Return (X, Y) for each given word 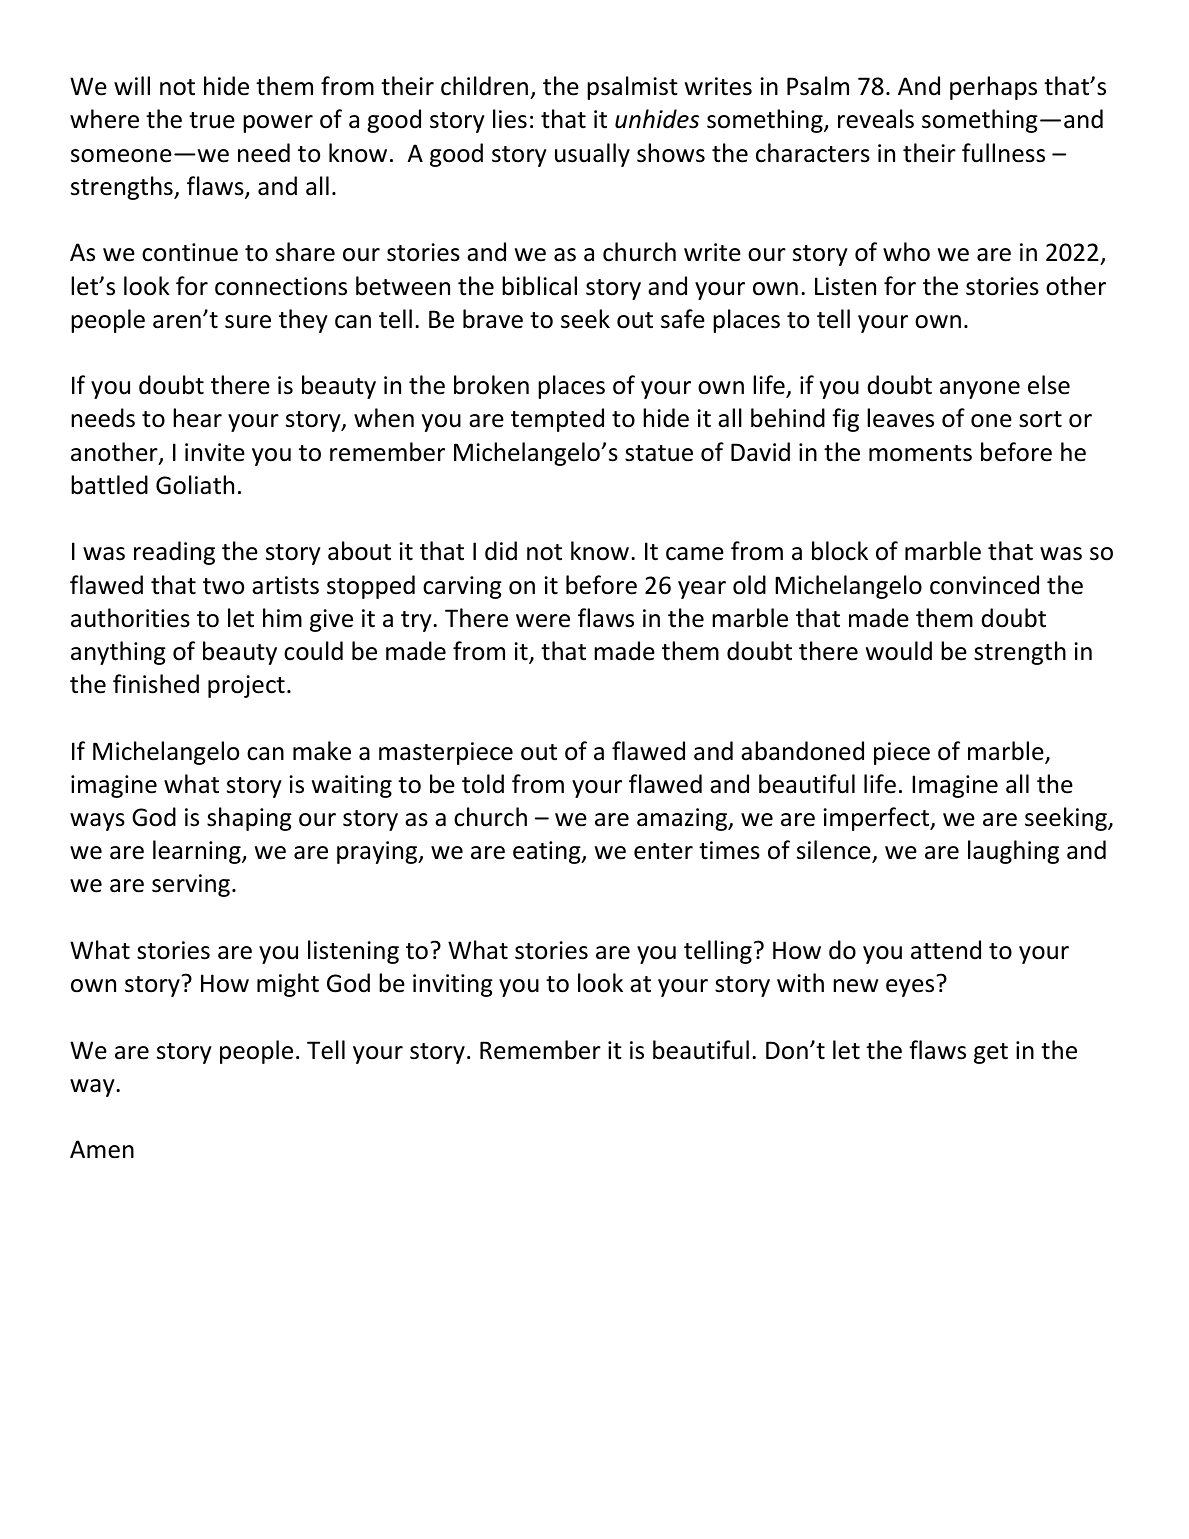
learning (198, 852)
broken (491, 385)
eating (548, 852)
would (899, 651)
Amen (102, 1149)
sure (248, 322)
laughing (1013, 852)
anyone (980, 390)
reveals (876, 119)
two (223, 586)
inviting (453, 985)
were (543, 621)
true (212, 120)
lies (510, 119)
